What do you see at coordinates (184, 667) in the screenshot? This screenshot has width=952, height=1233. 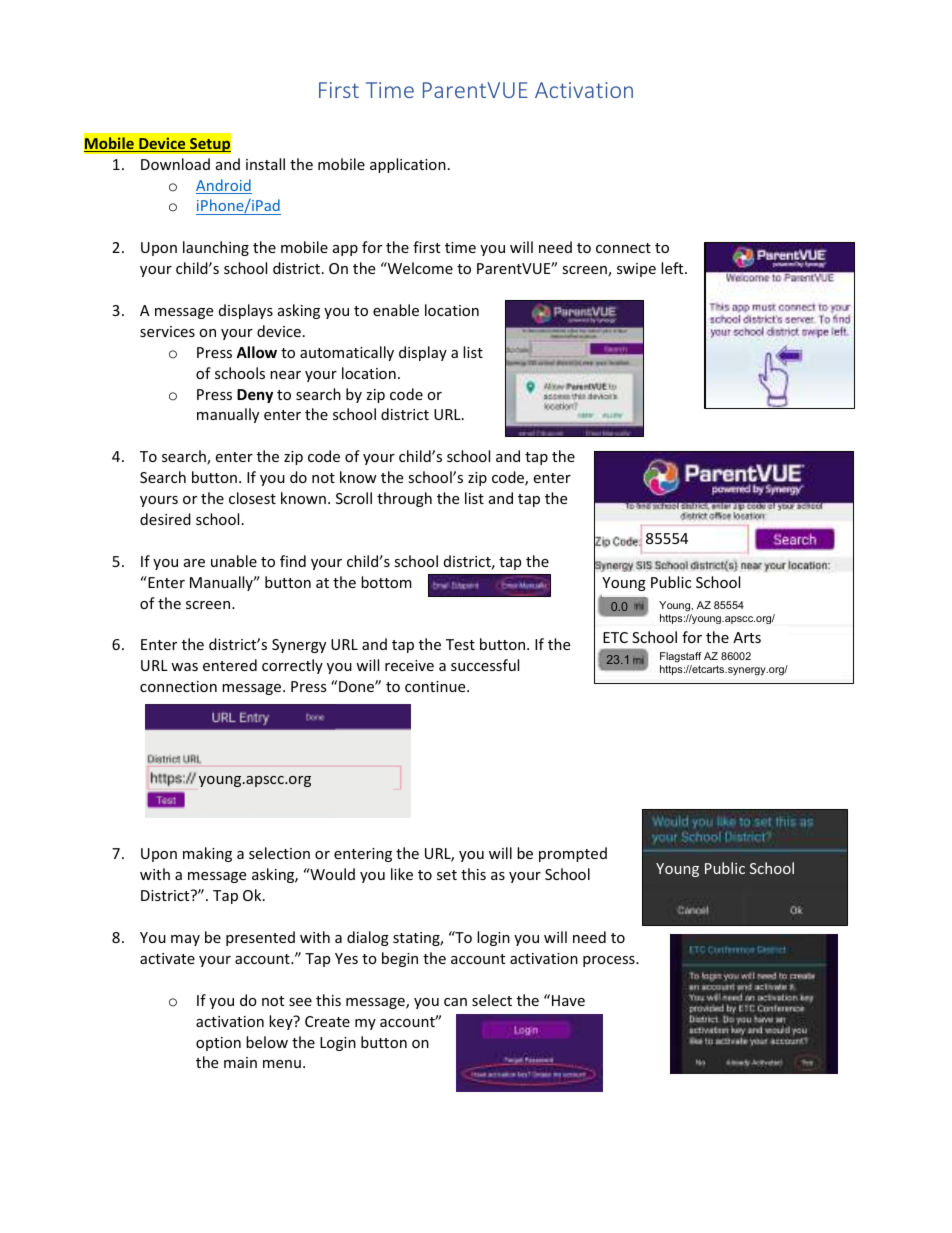 I see `was` at bounding box center [184, 667].
